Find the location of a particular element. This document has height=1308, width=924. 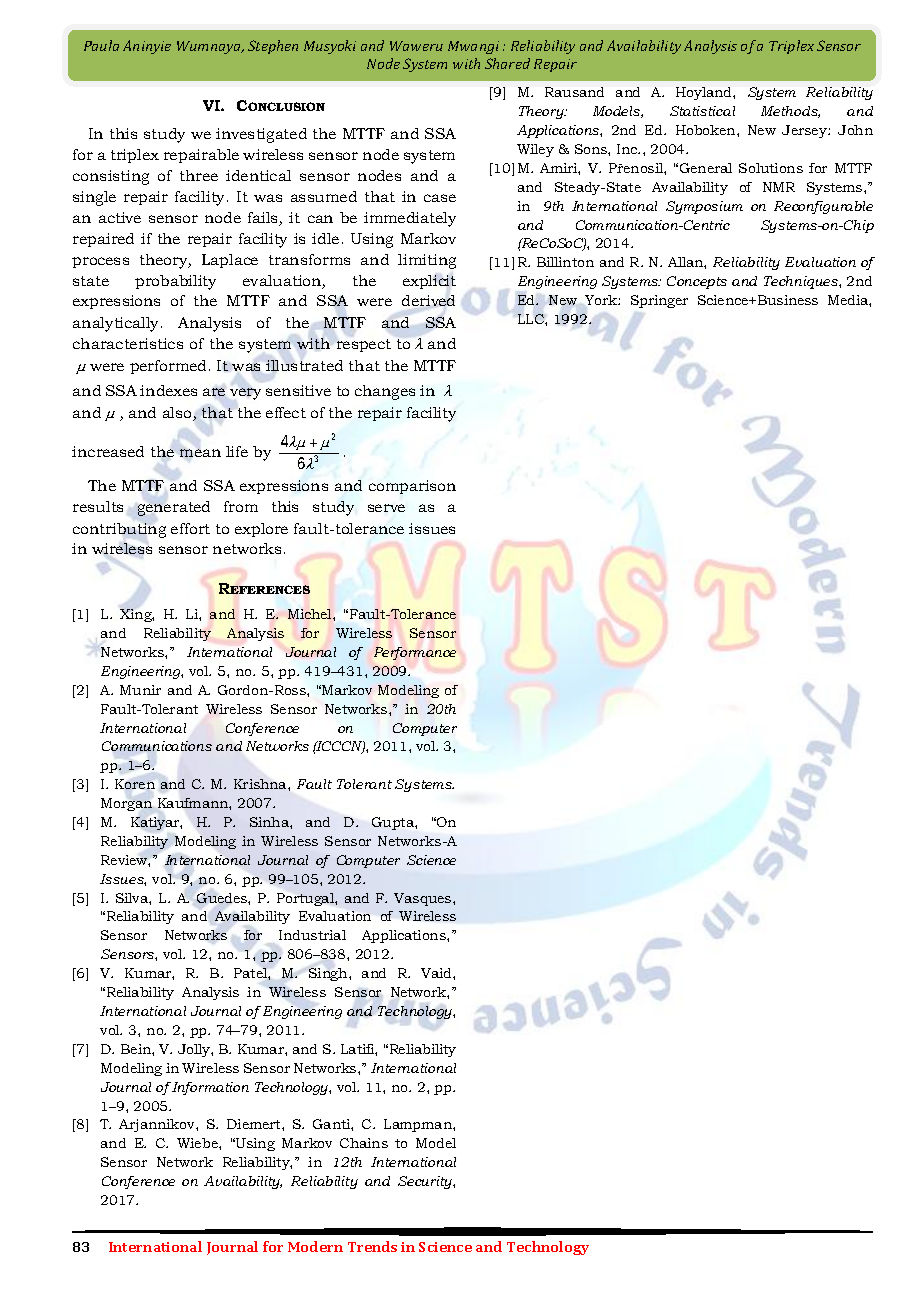

Performance is located at coordinates (415, 653).
